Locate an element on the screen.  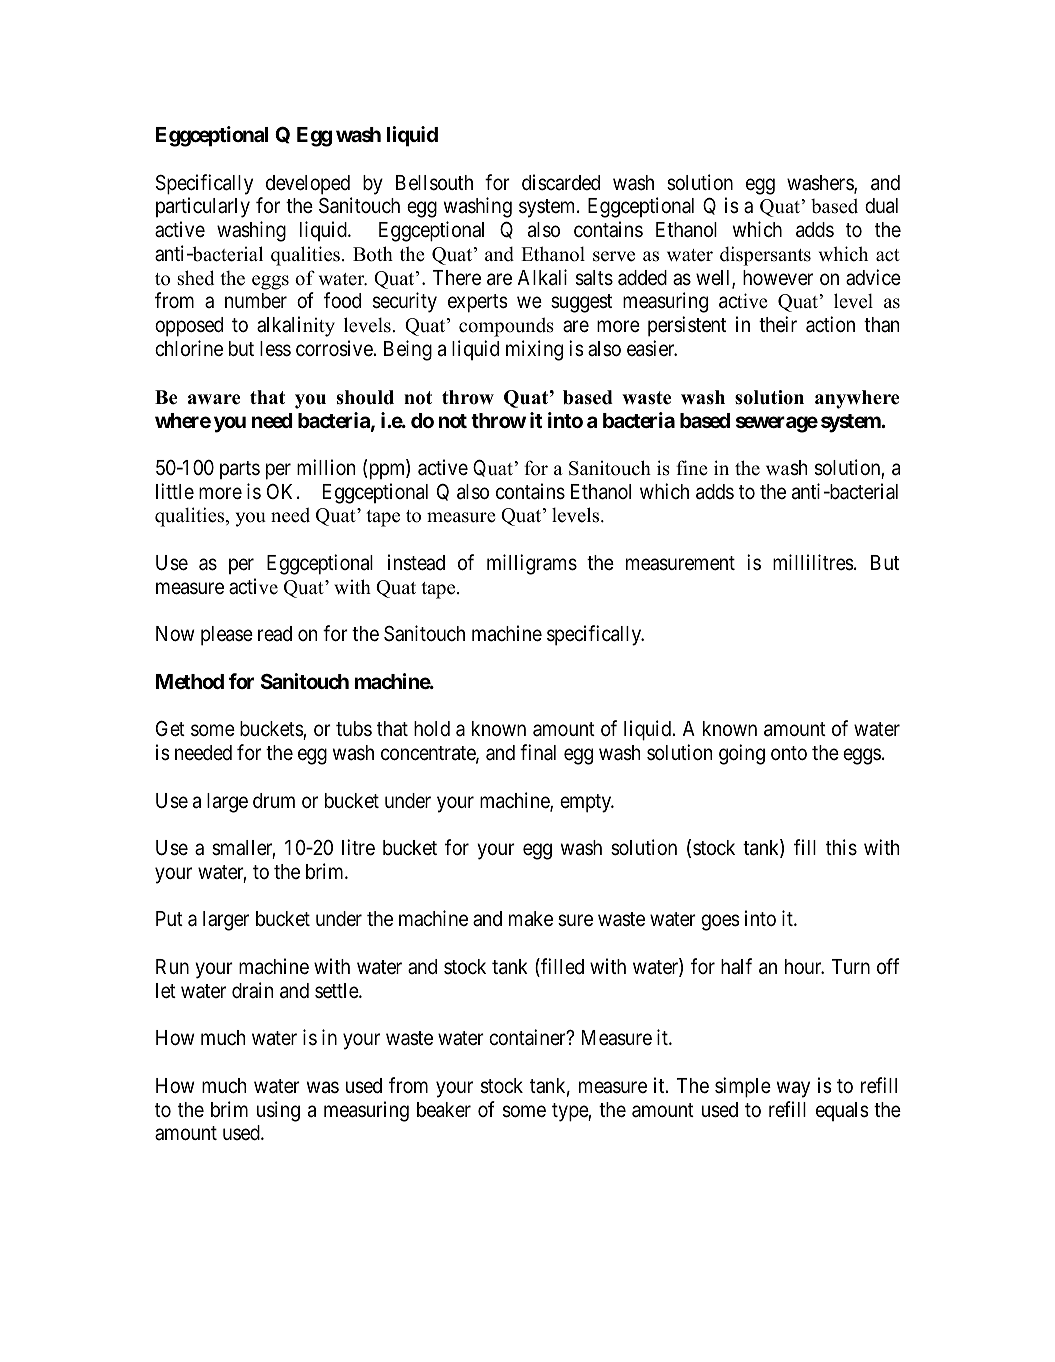
using is located at coordinates (278, 1111).
